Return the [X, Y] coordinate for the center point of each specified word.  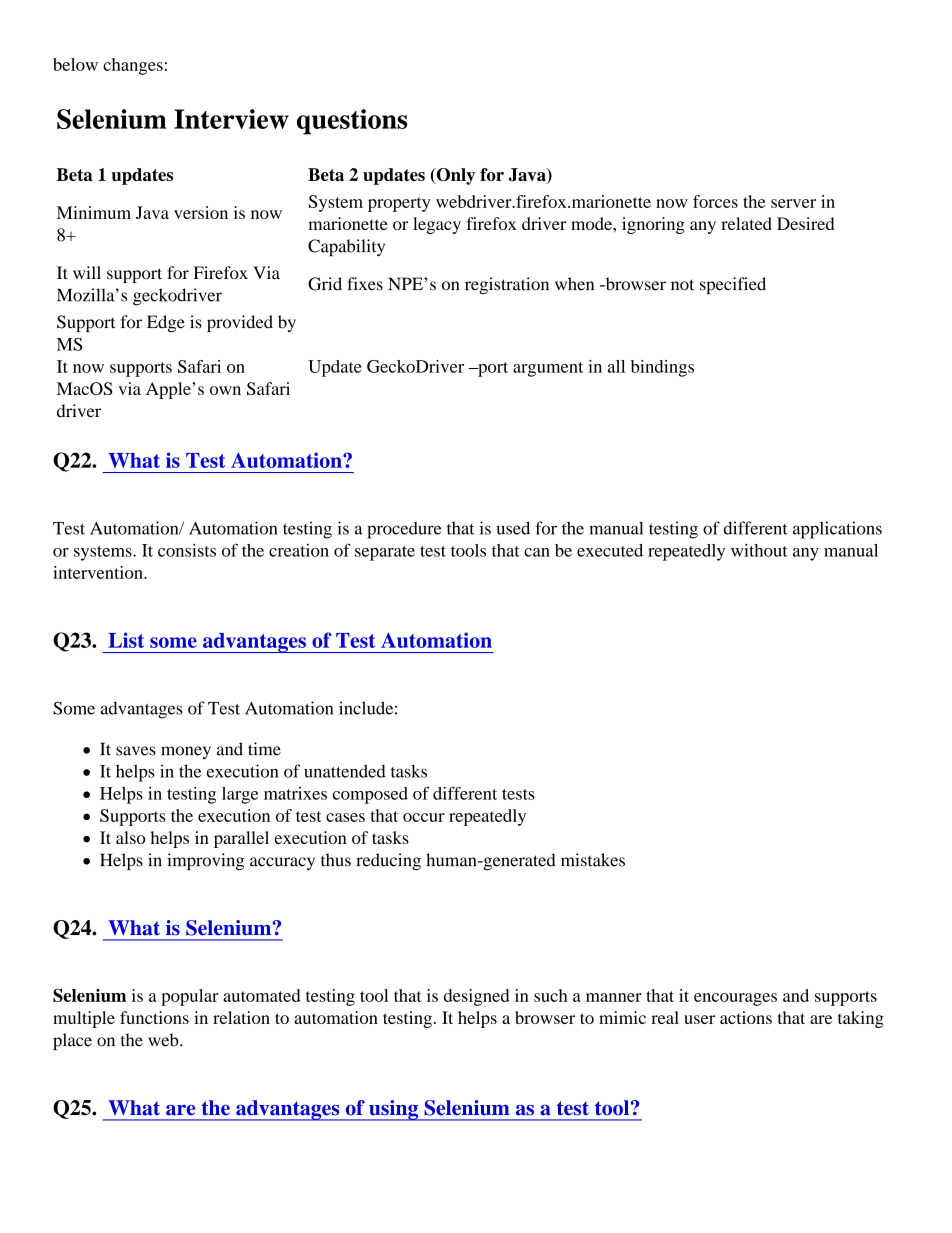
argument [548, 369]
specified [733, 285]
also [130, 837]
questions [352, 122]
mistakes [593, 860]
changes [133, 66]
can [537, 552]
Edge [166, 323]
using [394, 1110]
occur [424, 817]
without [759, 550]
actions [746, 1017]
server [793, 203]
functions [154, 1017]
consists [187, 550]
